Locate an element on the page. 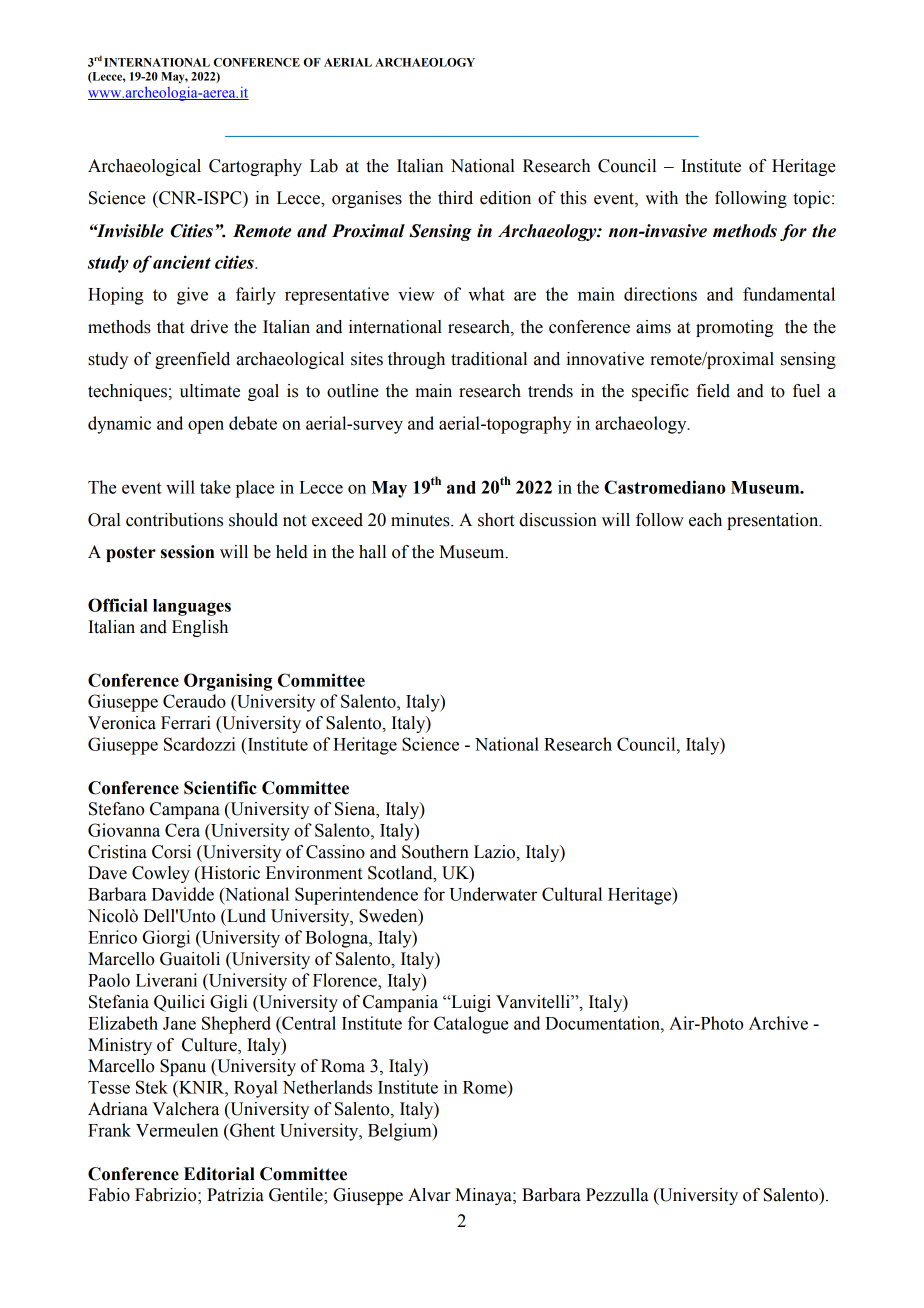 Image resolution: width=924 pixels, height=1308 pixels. Cartography is located at coordinates (255, 167).
